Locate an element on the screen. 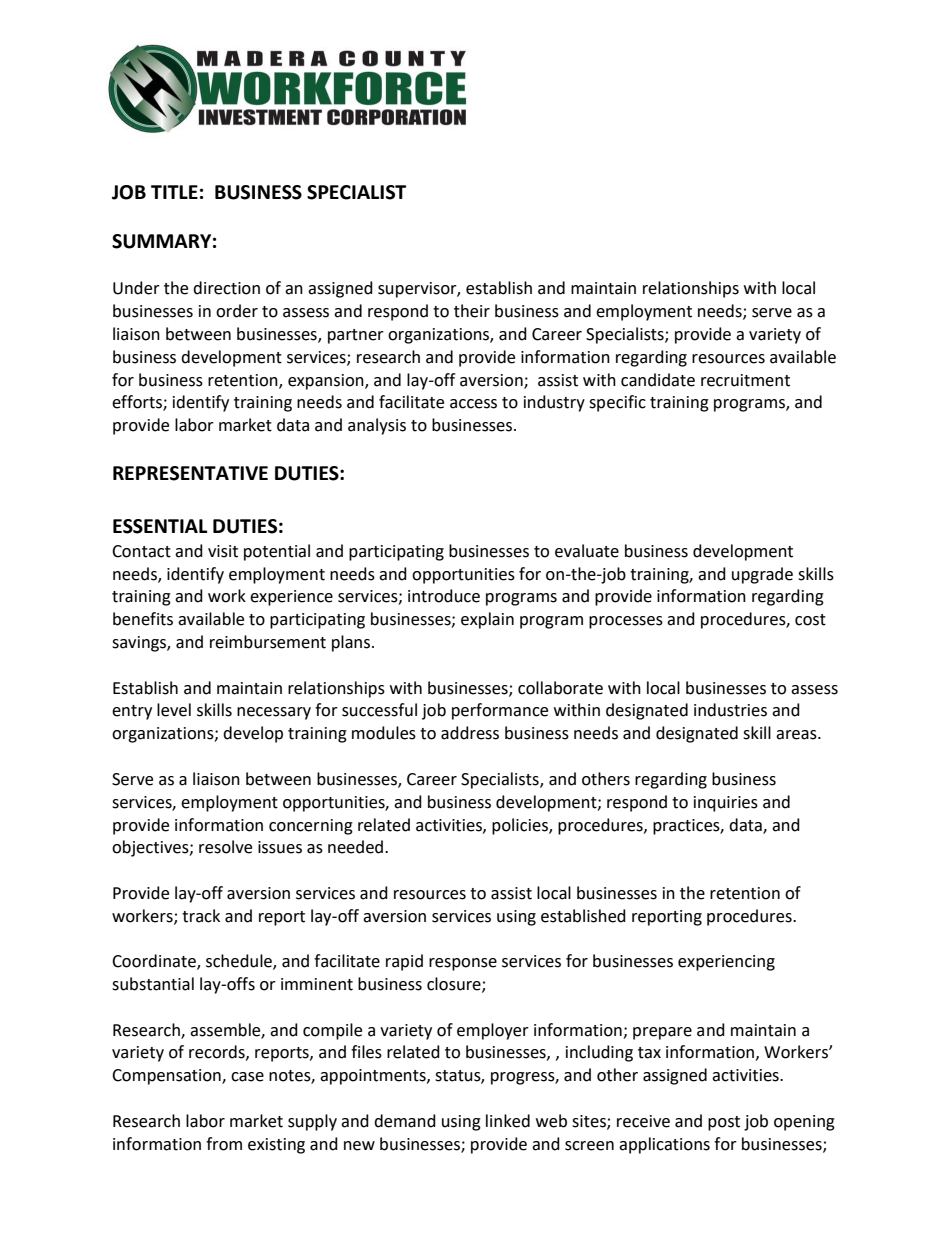 The height and width of the screenshot is (1233, 952). TITLE is located at coordinates (174, 192).
